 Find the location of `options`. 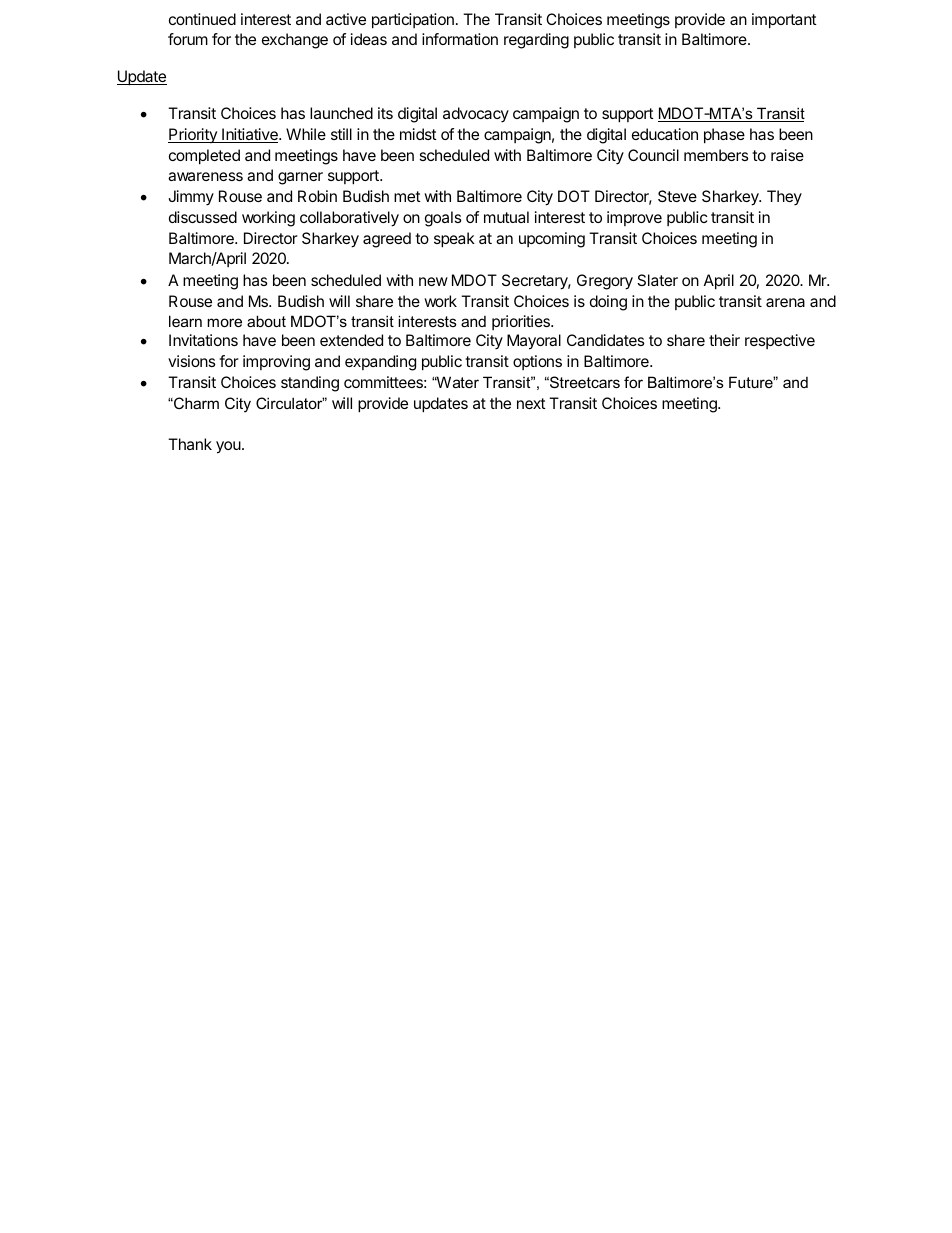

options is located at coordinates (537, 362).
